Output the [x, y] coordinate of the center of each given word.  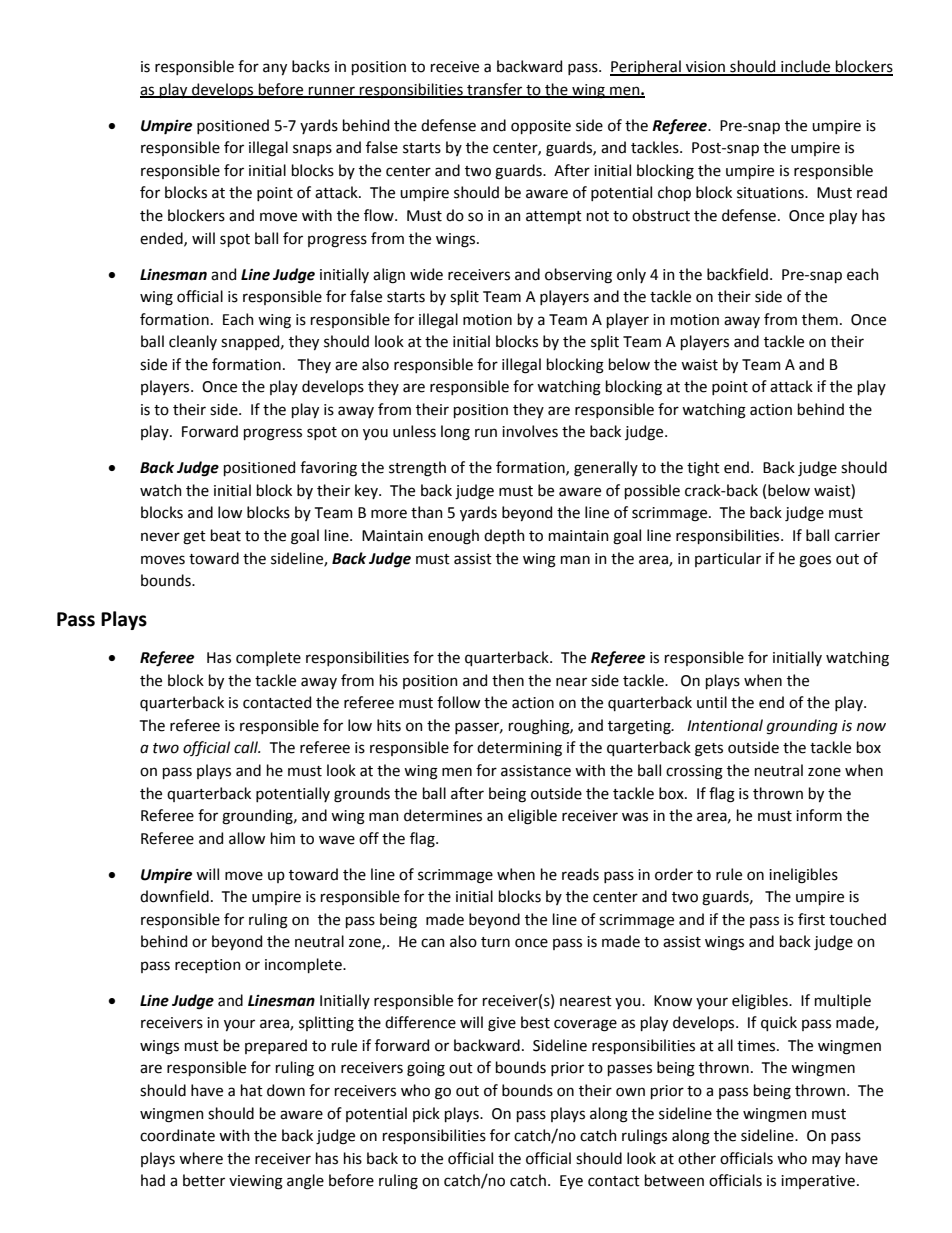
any [275, 69]
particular [728, 559]
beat [226, 535]
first [811, 919]
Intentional [725, 725]
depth [504, 536]
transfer [495, 90]
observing [578, 276]
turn [495, 942]
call [247, 747]
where [201, 1158]
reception [208, 966]
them [820, 319]
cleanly [193, 342]
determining [519, 749]
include [806, 67]
